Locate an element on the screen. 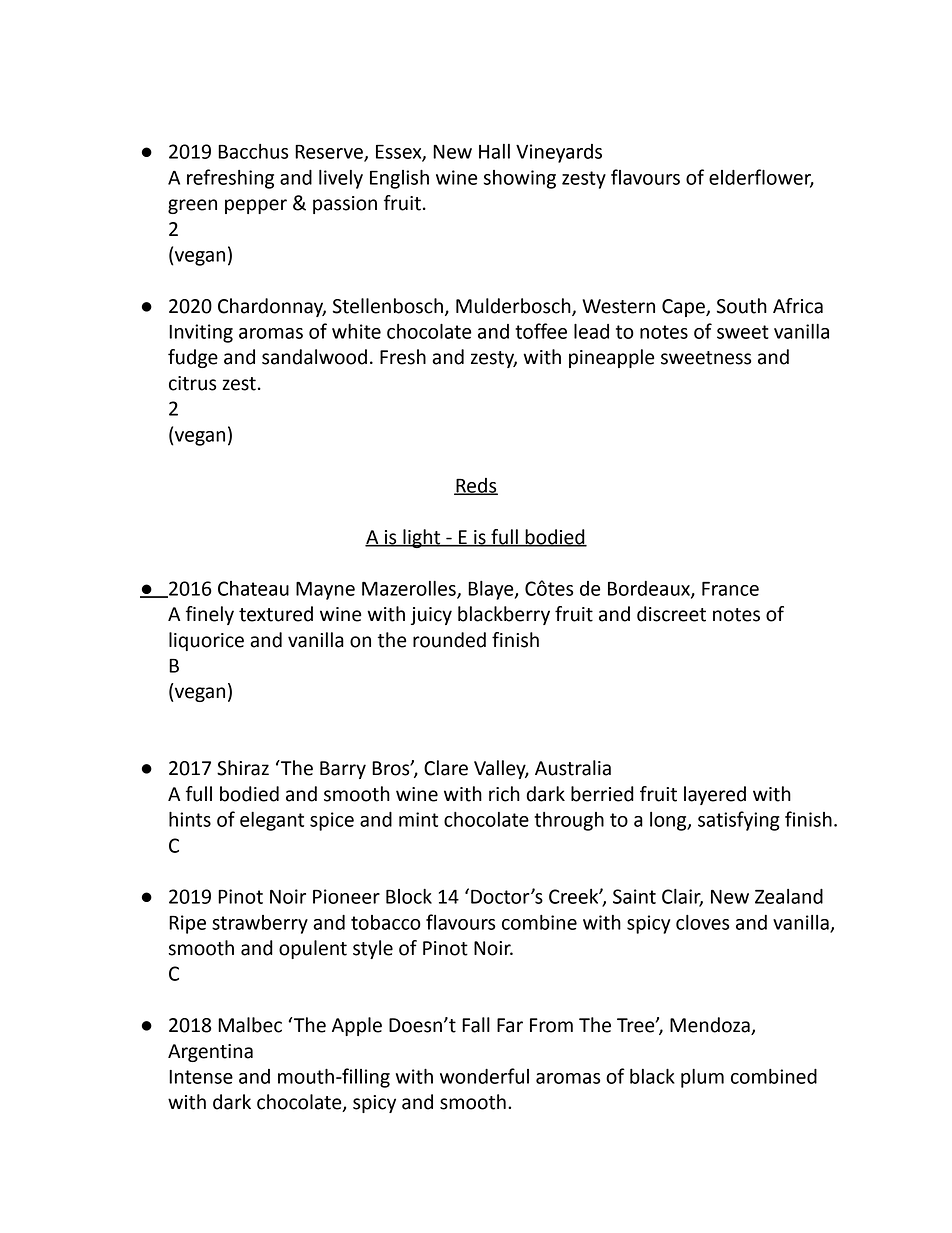  rounded is located at coordinates (449, 640).
